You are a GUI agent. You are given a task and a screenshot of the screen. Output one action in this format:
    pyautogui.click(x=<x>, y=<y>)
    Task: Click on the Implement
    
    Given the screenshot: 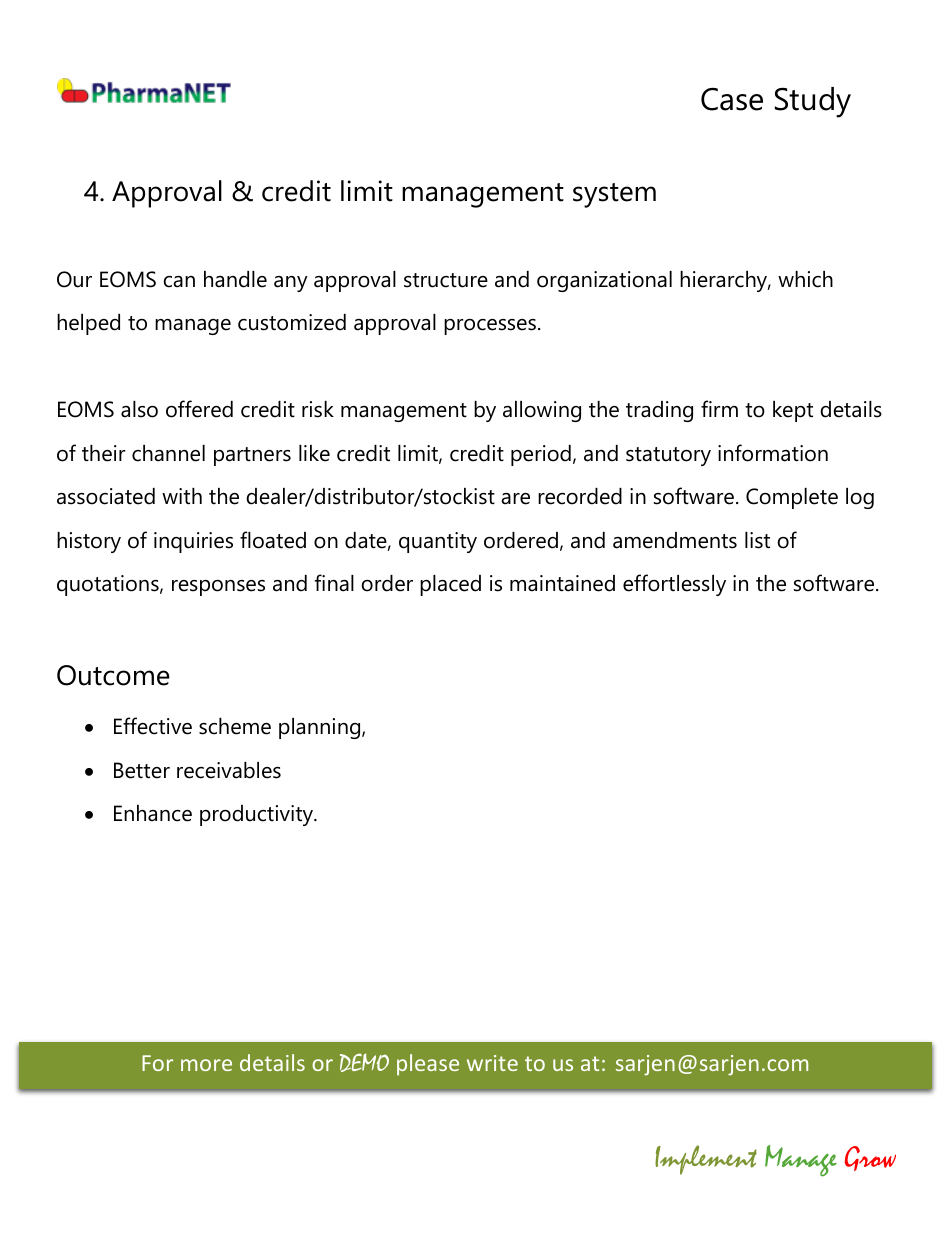 What is the action you would take?
    pyautogui.click(x=706, y=1160)
